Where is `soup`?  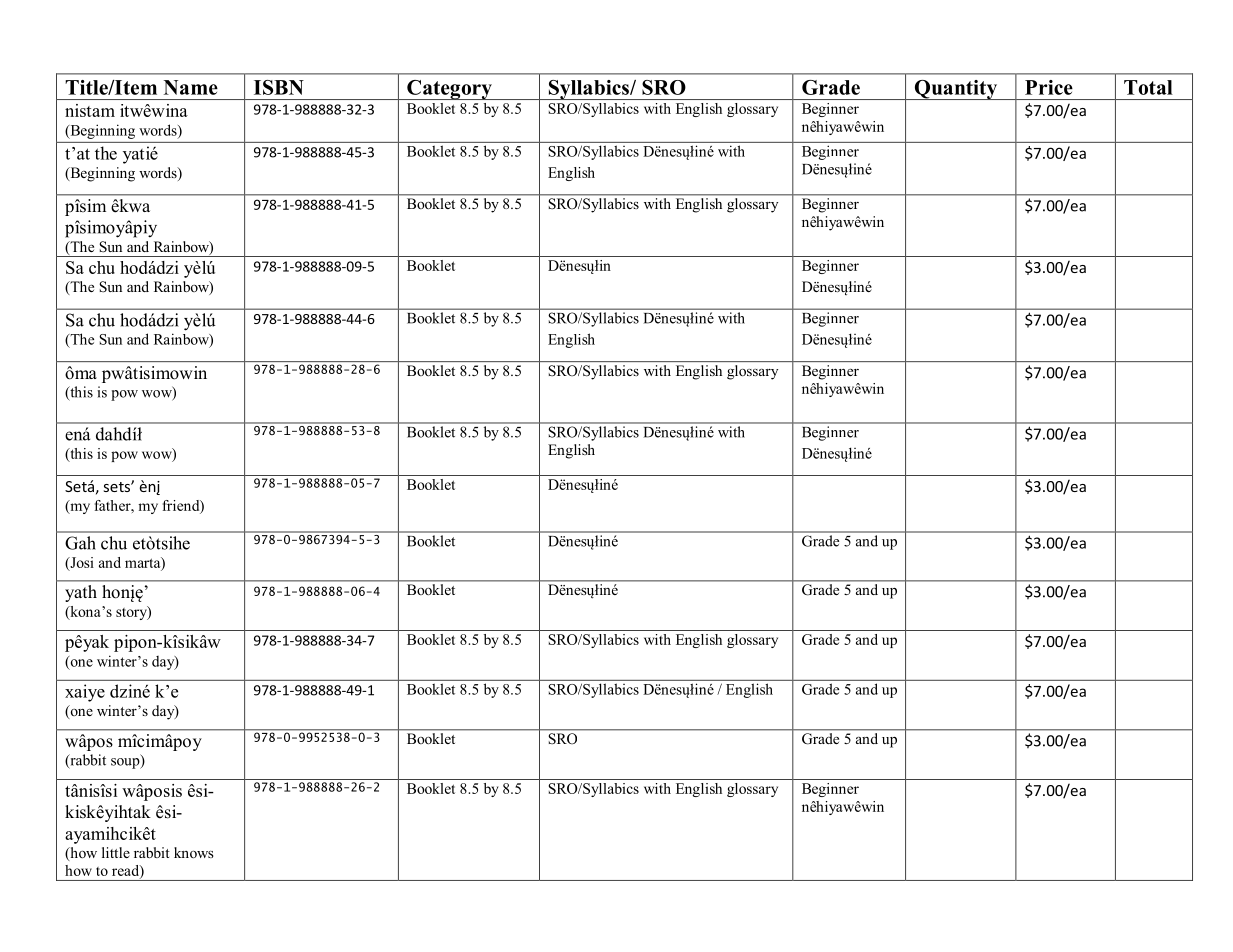
soup is located at coordinates (126, 762).
